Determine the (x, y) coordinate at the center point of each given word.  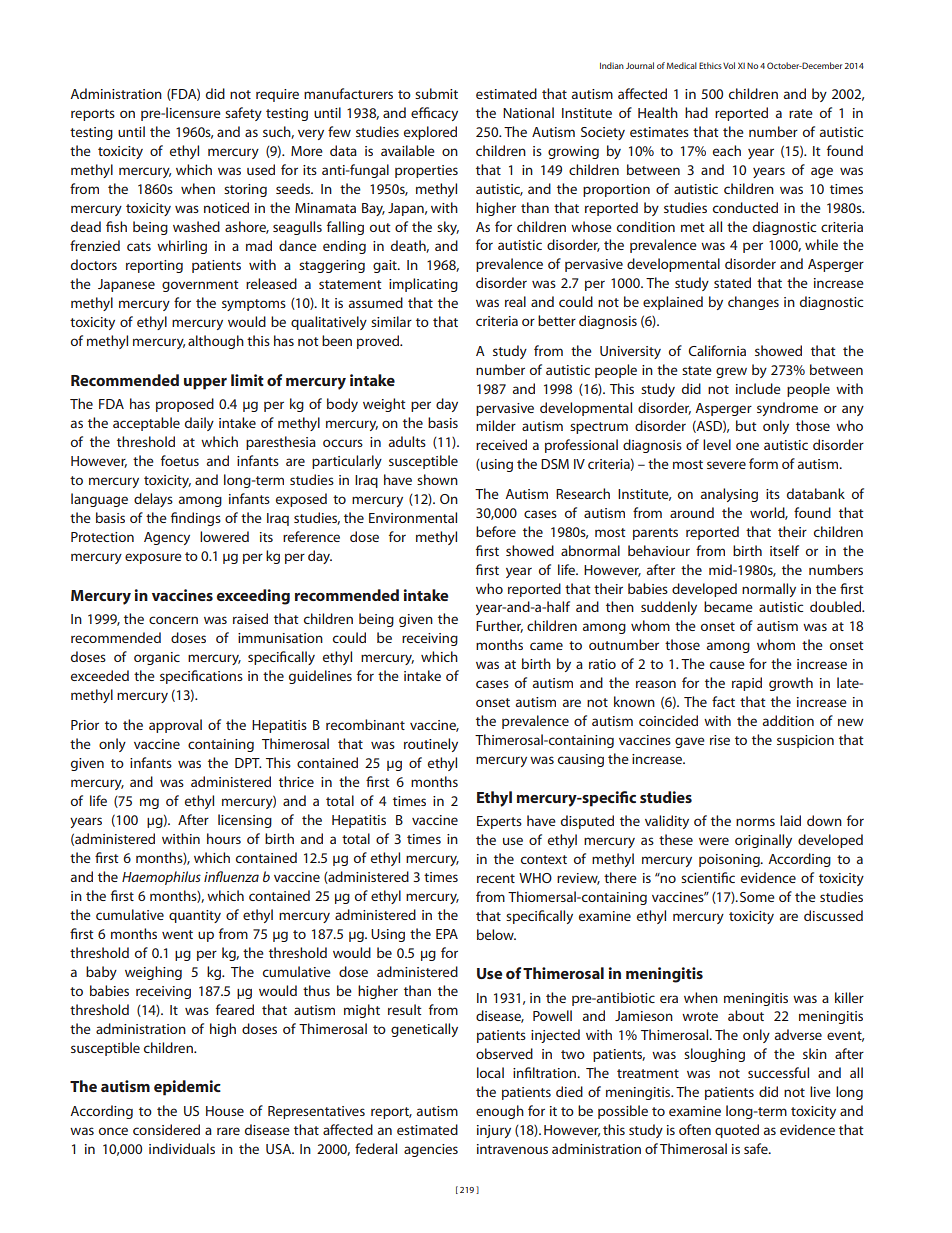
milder (496, 425)
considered (166, 1129)
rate (801, 113)
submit (436, 93)
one (747, 446)
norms (755, 822)
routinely (431, 745)
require (277, 95)
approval (175, 726)
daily (199, 424)
